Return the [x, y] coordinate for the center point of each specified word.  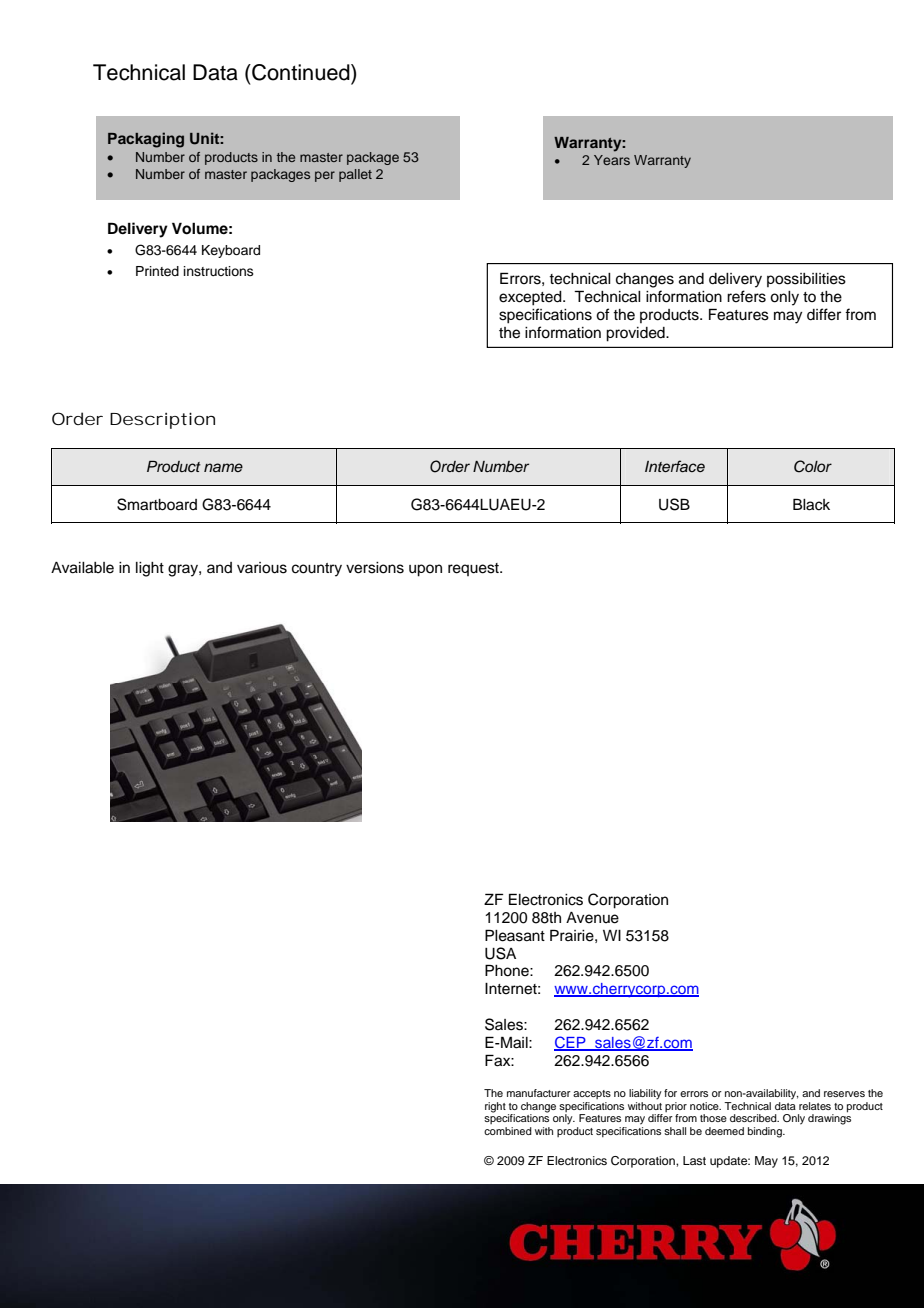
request [474, 569]
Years [612, 160]
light [150, 569]
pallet [355, 175]
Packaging [146, 140]
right [495, 1107]
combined [508, 1131]
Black [811, 504]
